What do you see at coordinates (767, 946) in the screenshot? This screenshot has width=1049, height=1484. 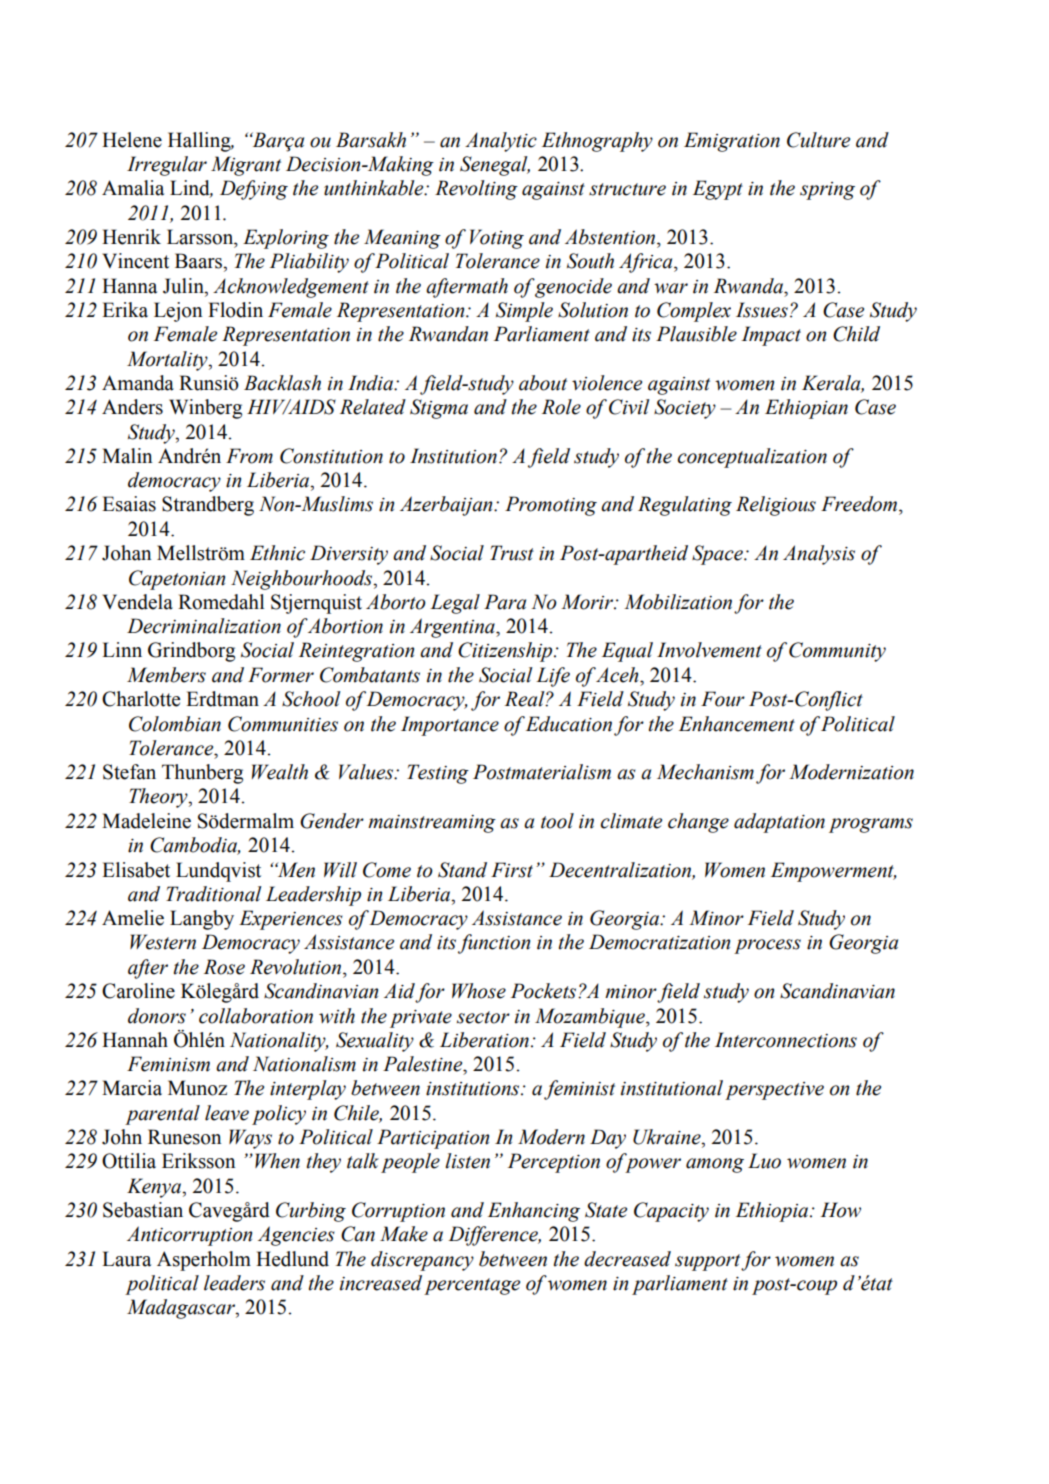 I see `process` at bounding box center [767, 946].
